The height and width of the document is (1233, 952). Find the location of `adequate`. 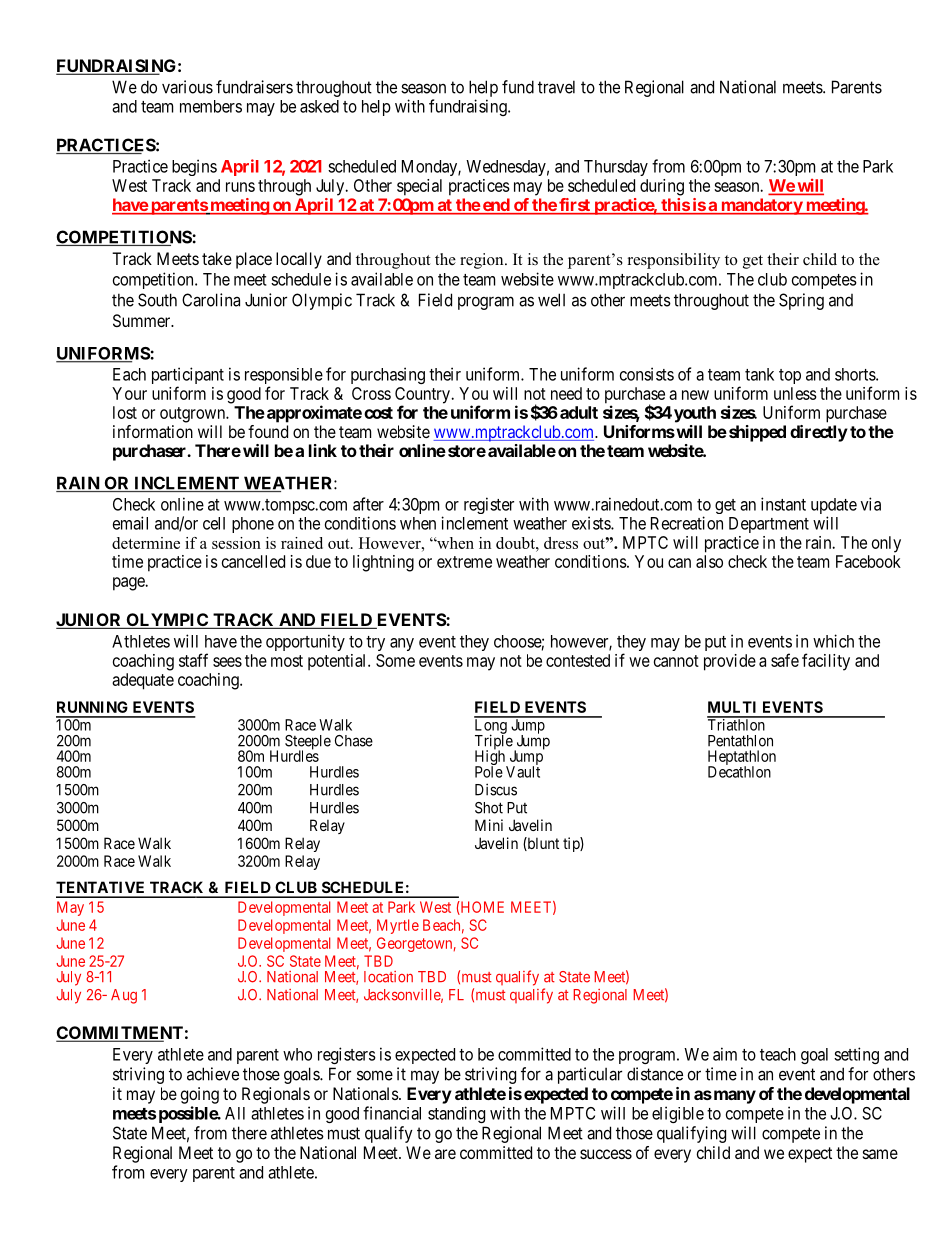

adequate is located at coordinates (143, 681).
